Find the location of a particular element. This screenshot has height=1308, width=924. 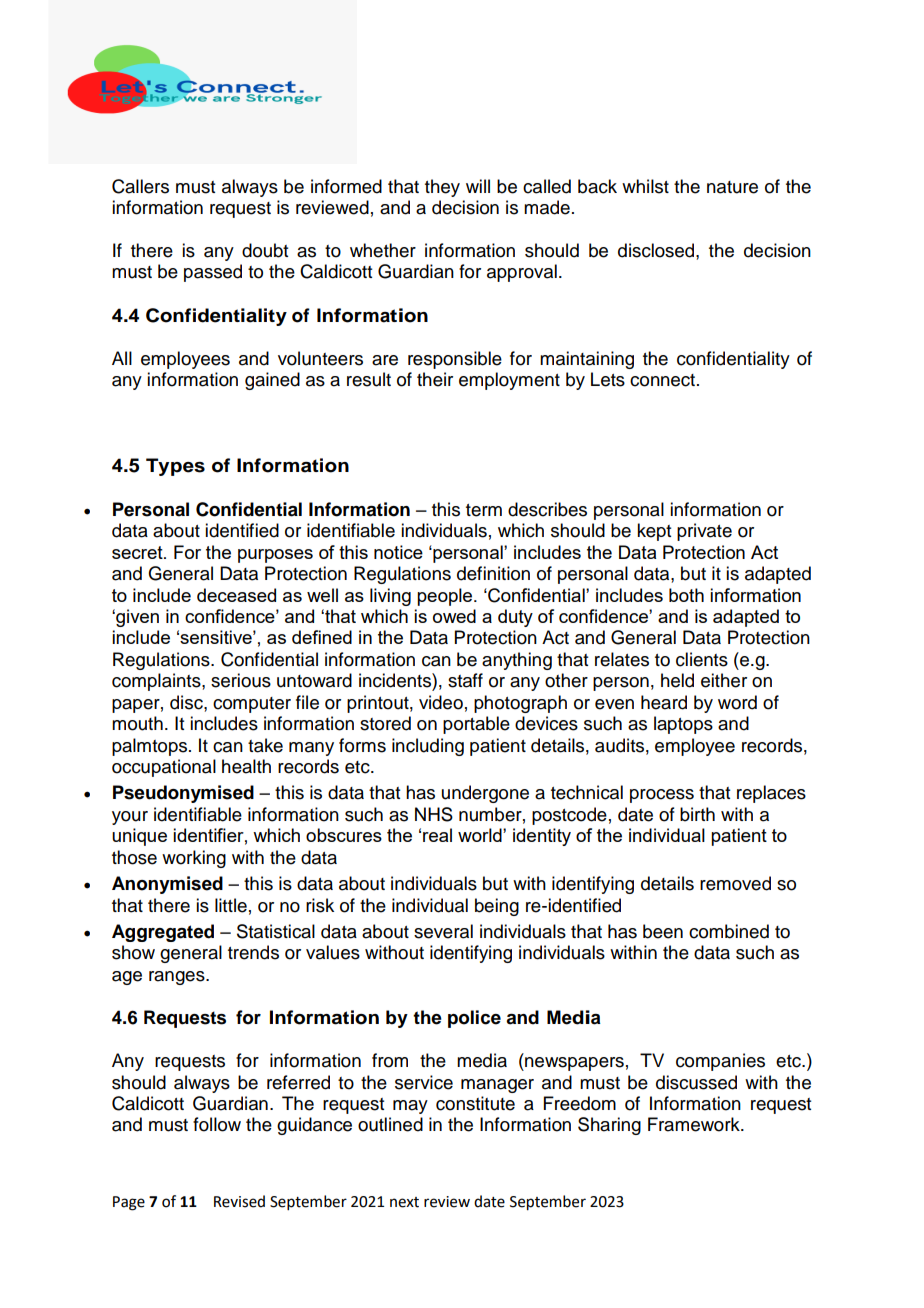

nature is located at coordinates (732, 187).
